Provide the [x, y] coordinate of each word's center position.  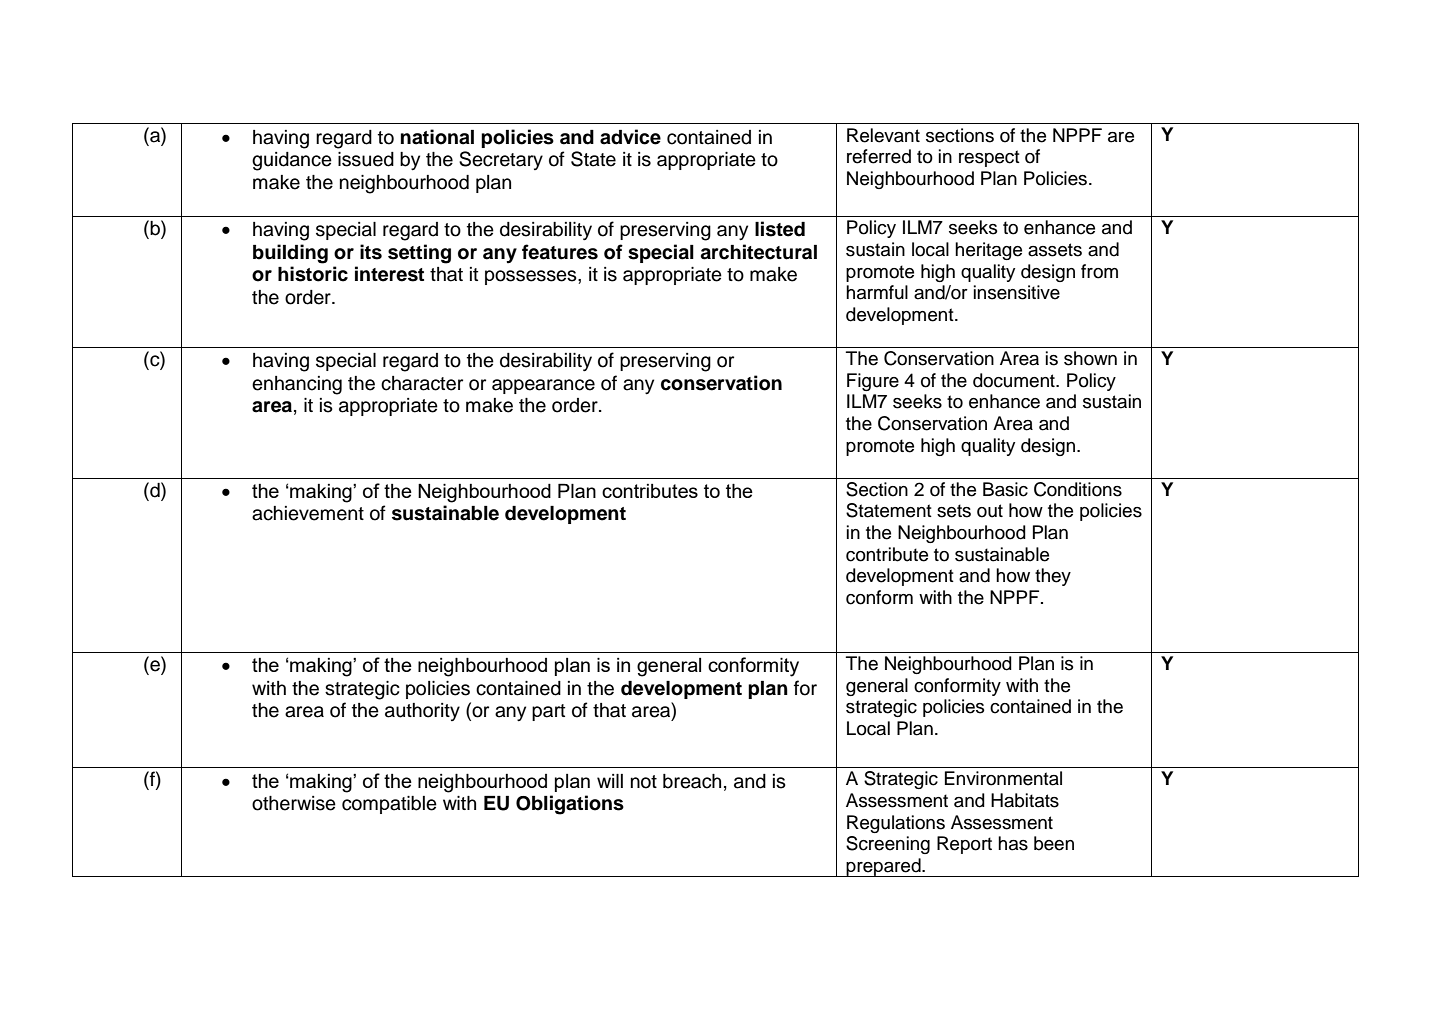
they [1053, 577]
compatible [389, 805]
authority [422, 712]
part [548, 712]
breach [692, 781]
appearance [543, 386]
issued [366, 159]
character [422, 383]
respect [989, 158]
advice [630, 137]
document [1015, 380]
